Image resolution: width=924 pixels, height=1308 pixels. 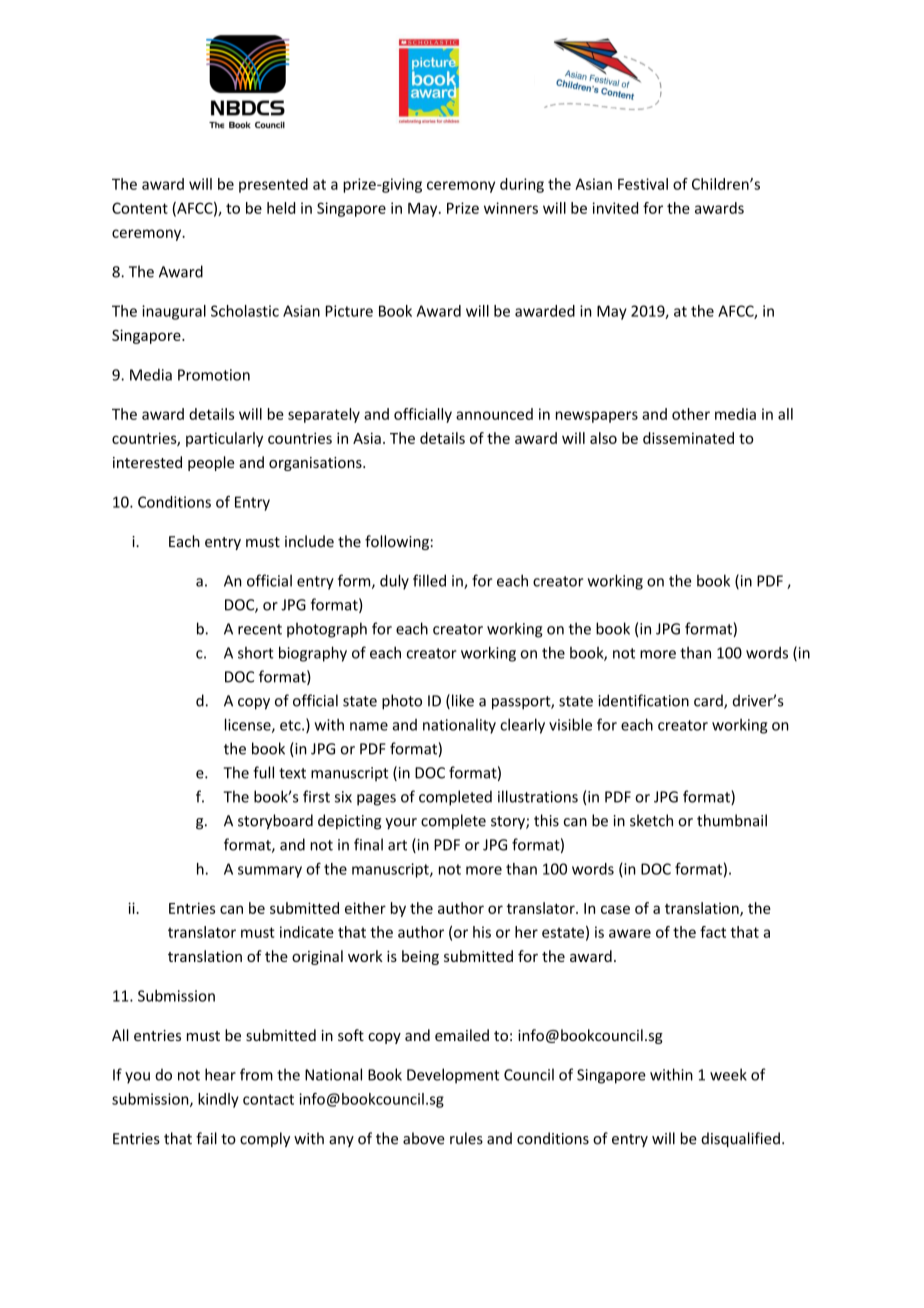 What do you see at coordinates (429, 580) in the screenshot?
I see `filled` at bounding box center [429, 580].
